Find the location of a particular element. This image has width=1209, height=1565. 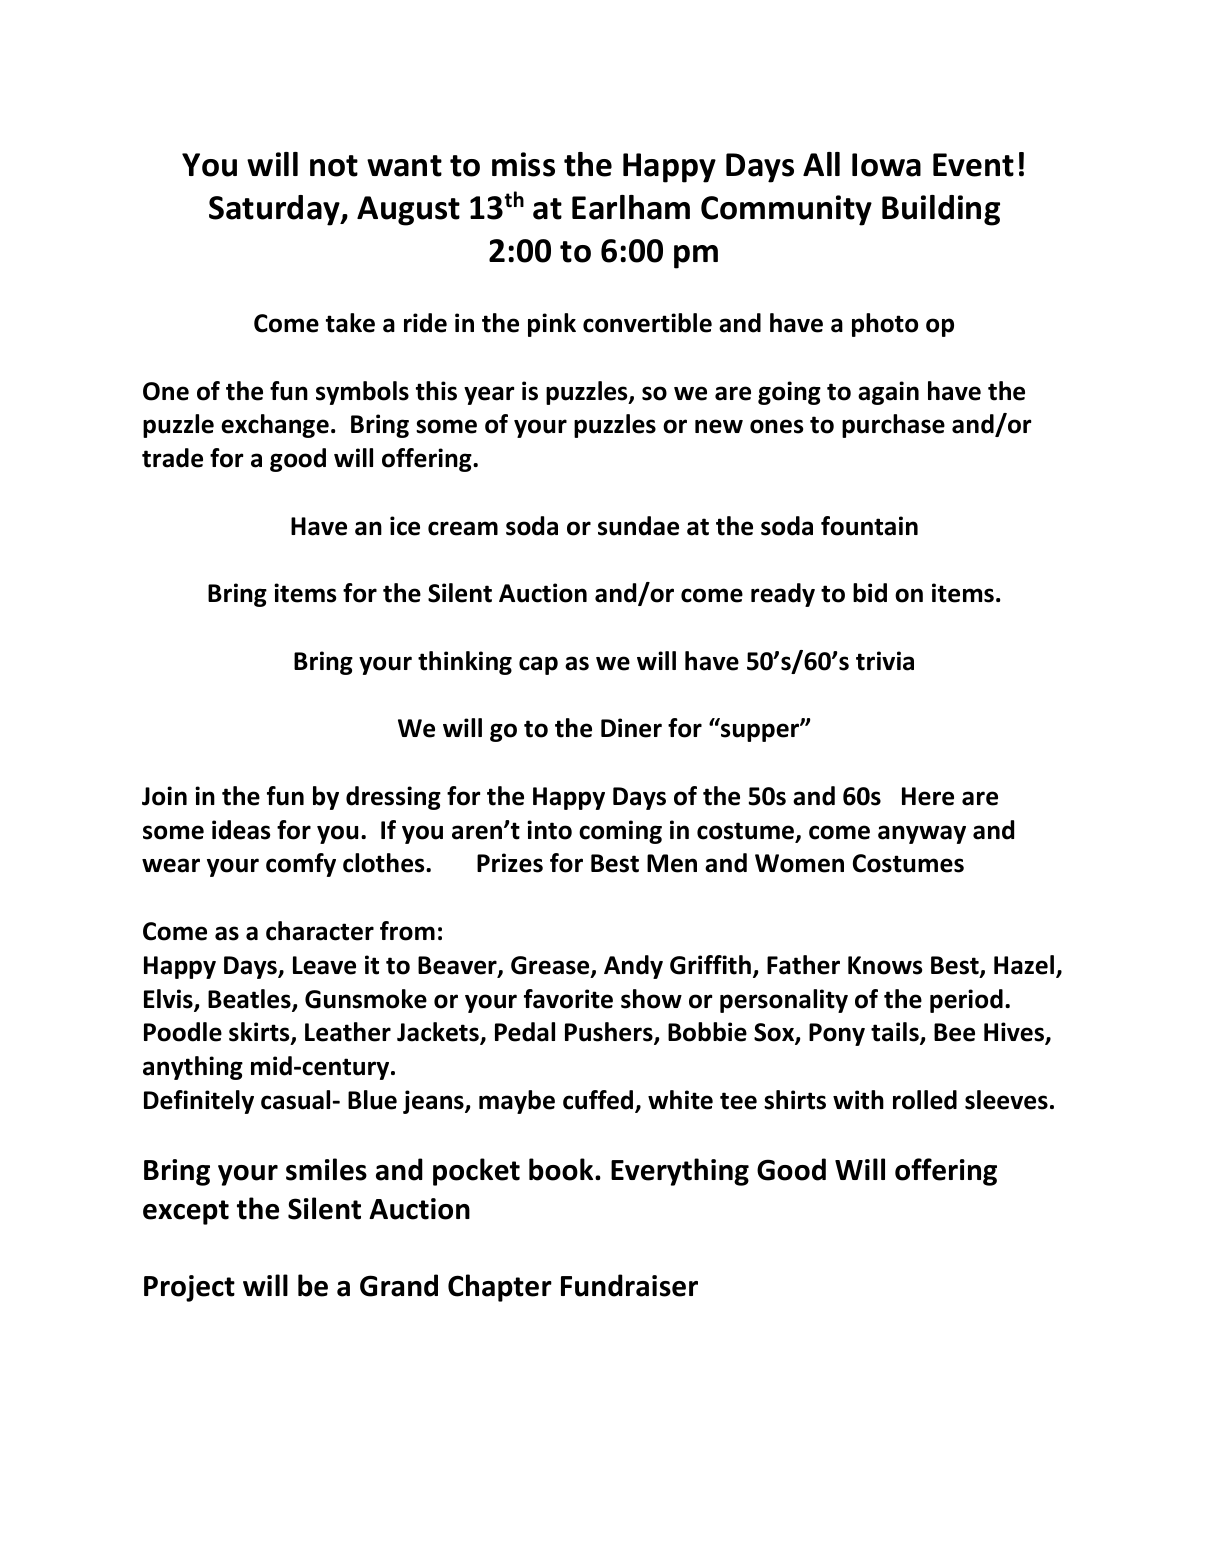

Join is located at coordinates (164, 796).
